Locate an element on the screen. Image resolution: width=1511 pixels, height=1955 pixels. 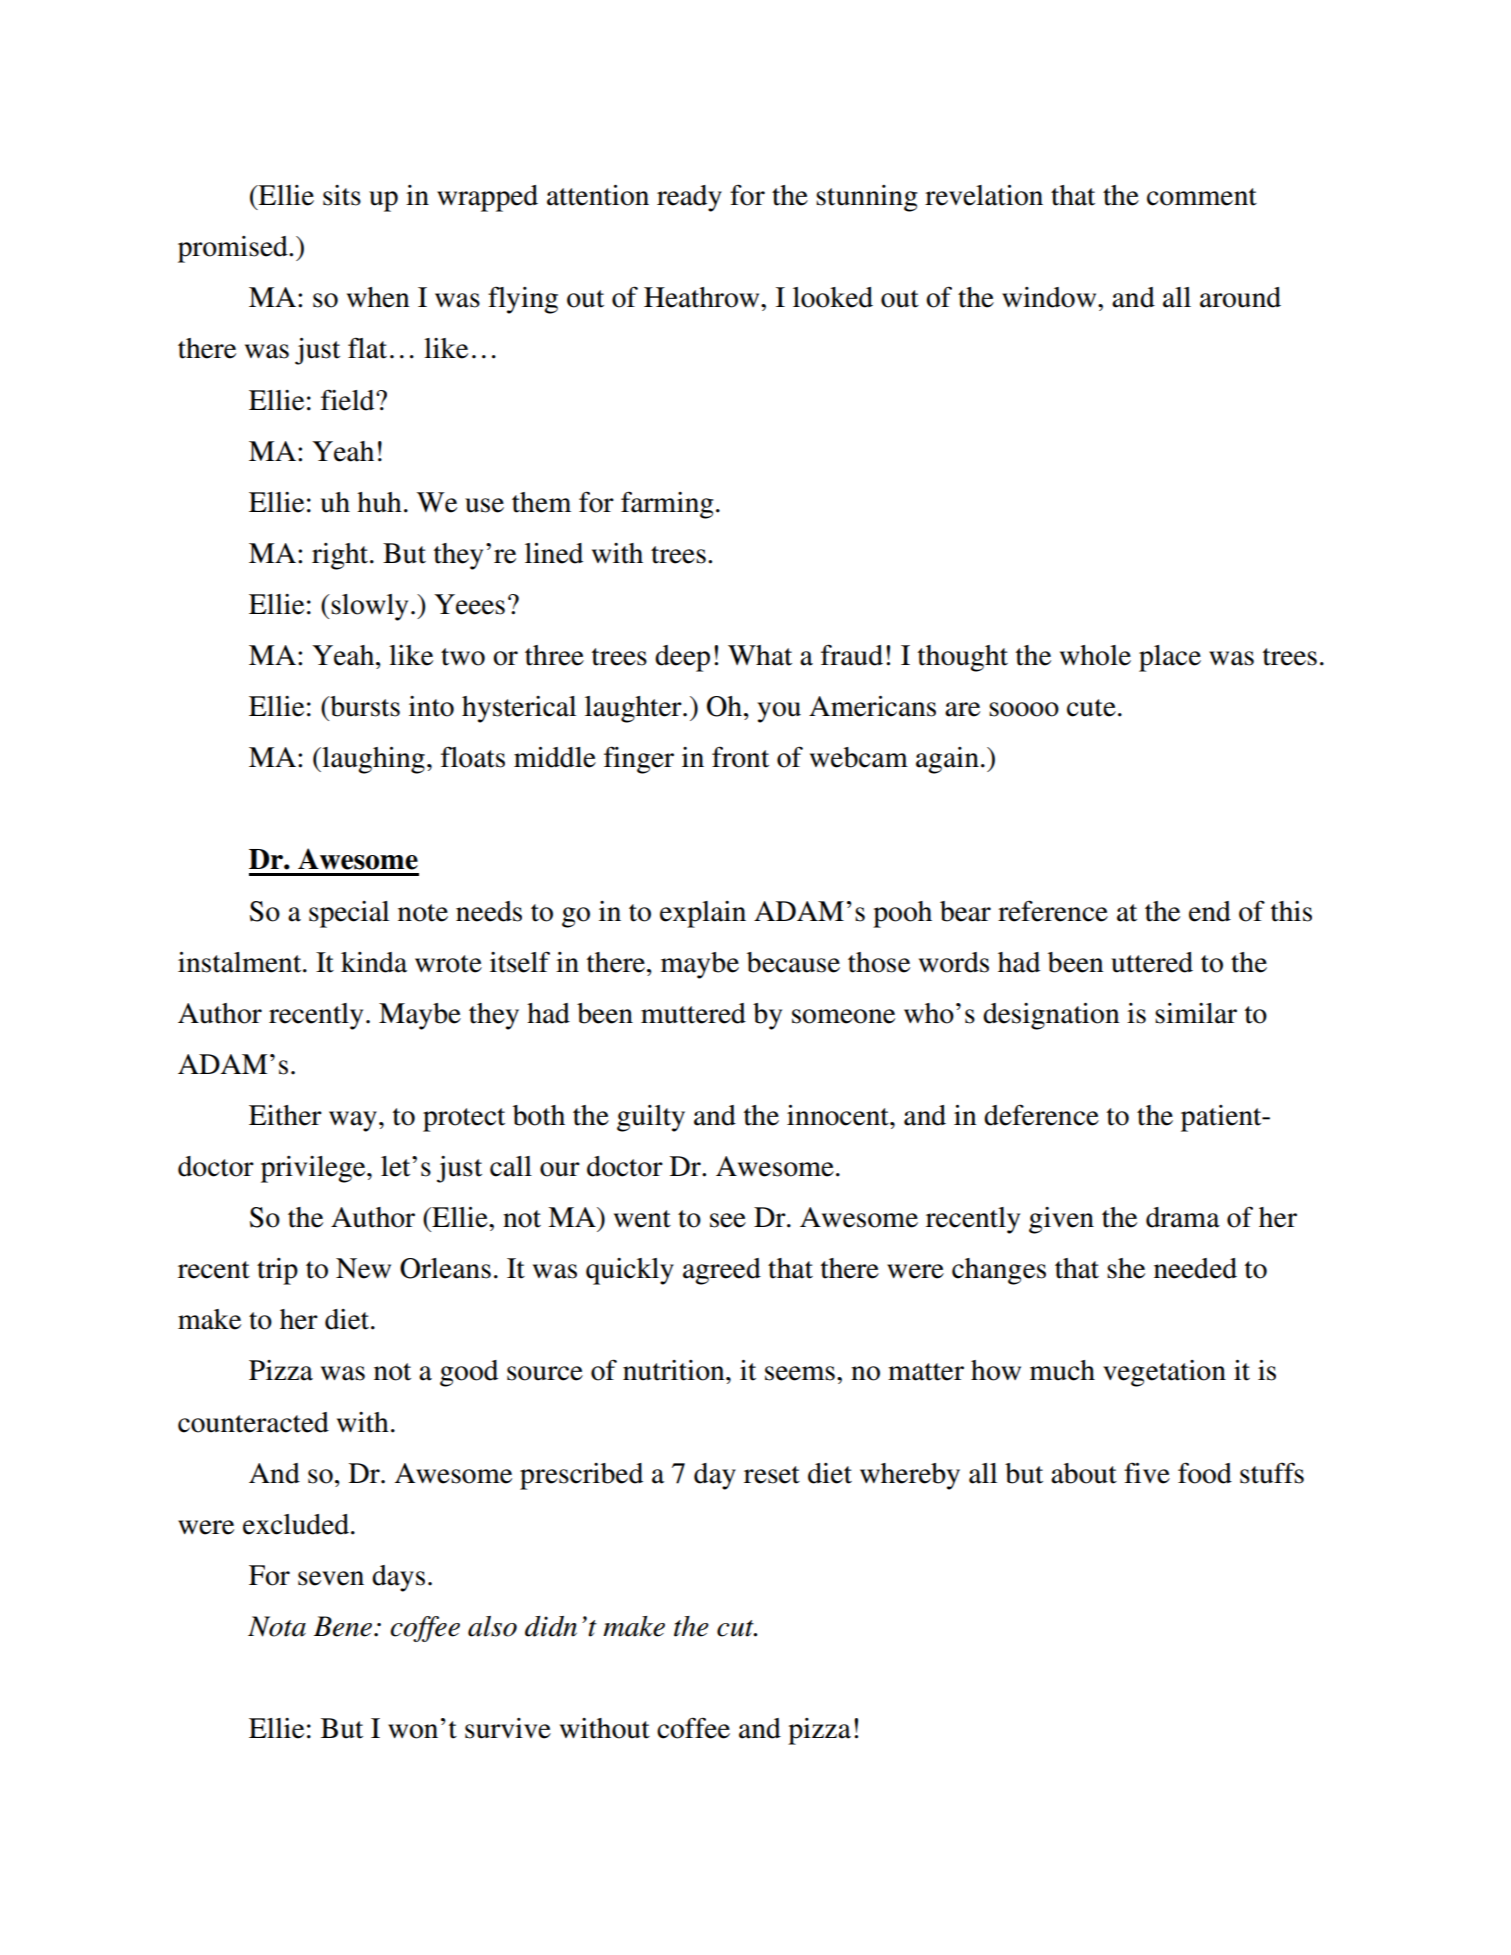
bursts is located at coordinates (364, 706).
